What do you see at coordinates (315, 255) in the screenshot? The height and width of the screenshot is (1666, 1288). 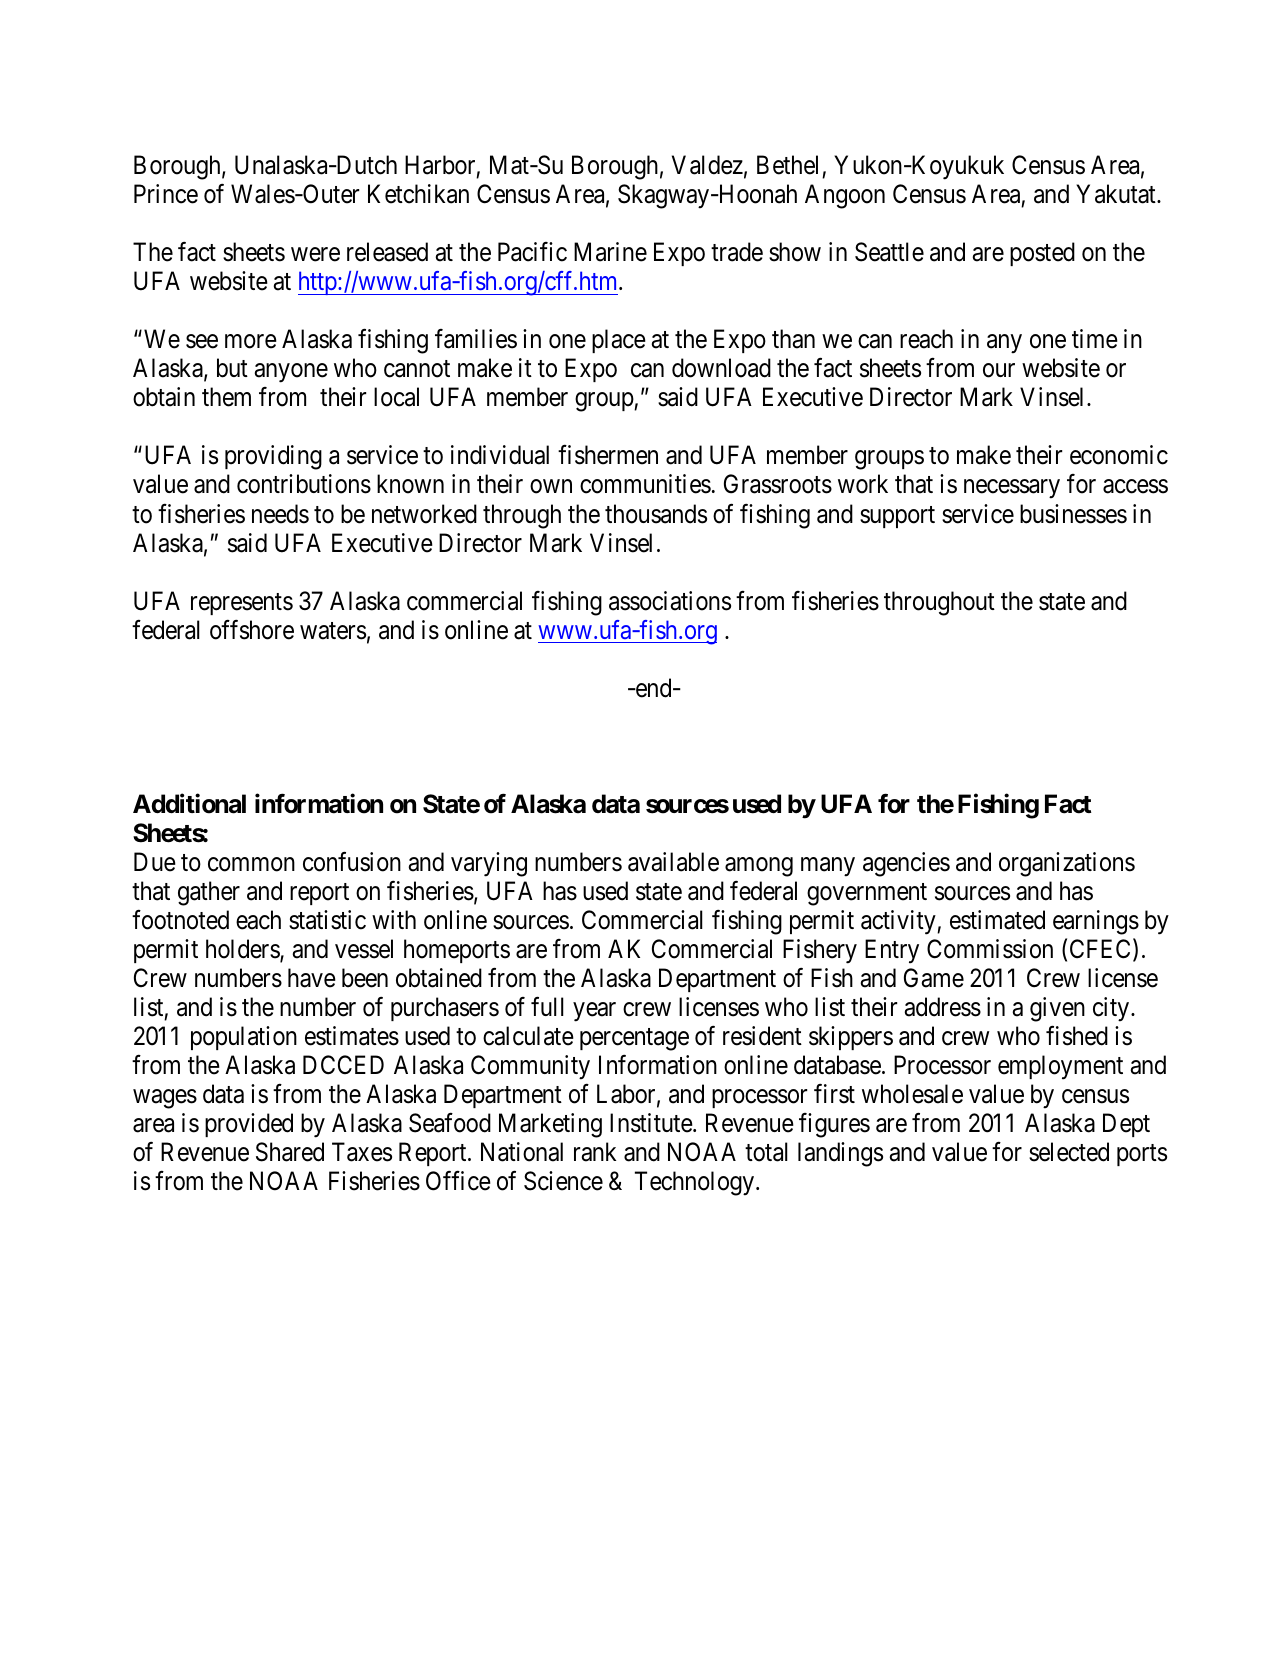 I see `were` at bounding box center [315, 255].
